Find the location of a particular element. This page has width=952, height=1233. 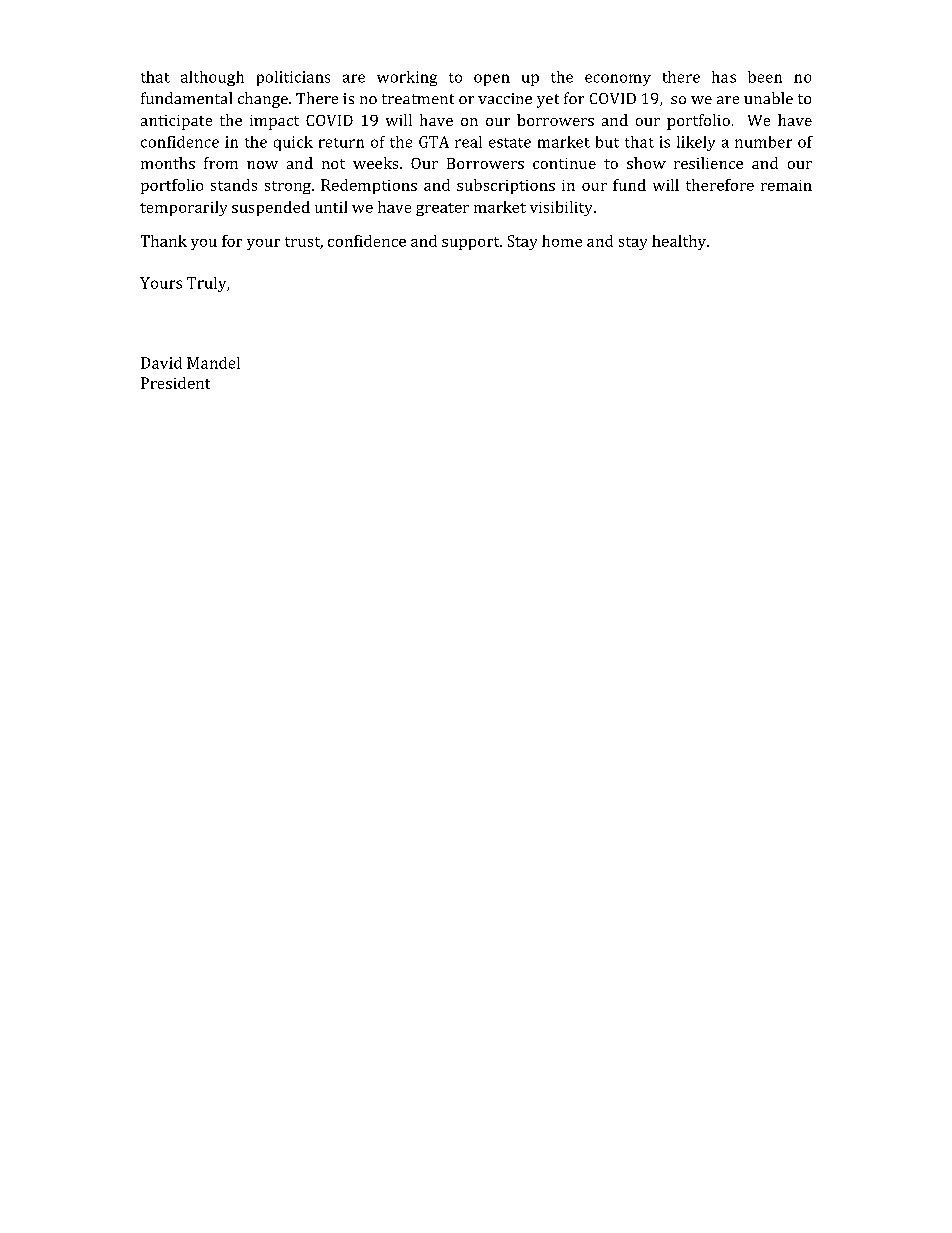

resilience is located at coordinates (708, 163).
